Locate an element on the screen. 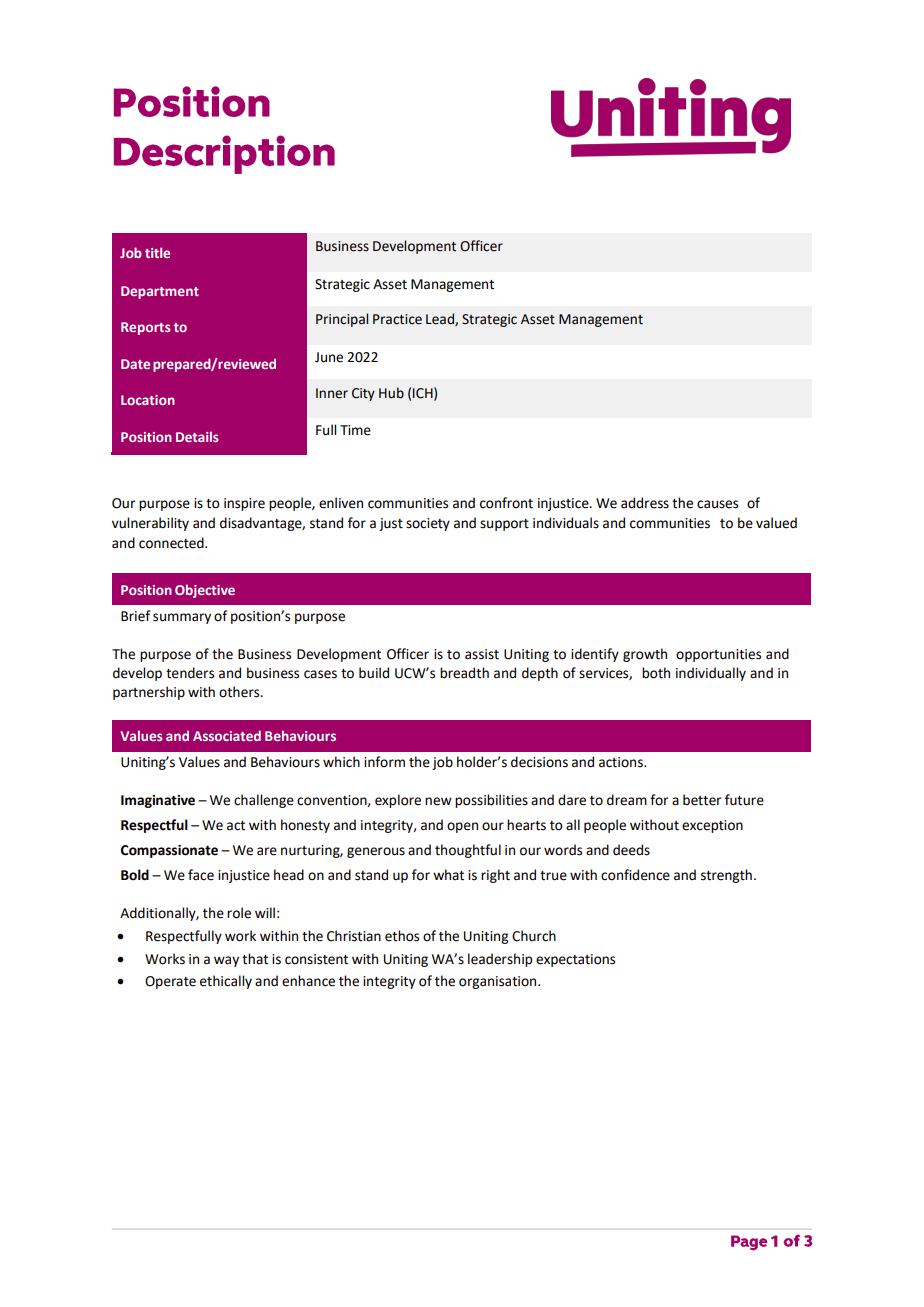  causes is located at coordinates (717, 504).
